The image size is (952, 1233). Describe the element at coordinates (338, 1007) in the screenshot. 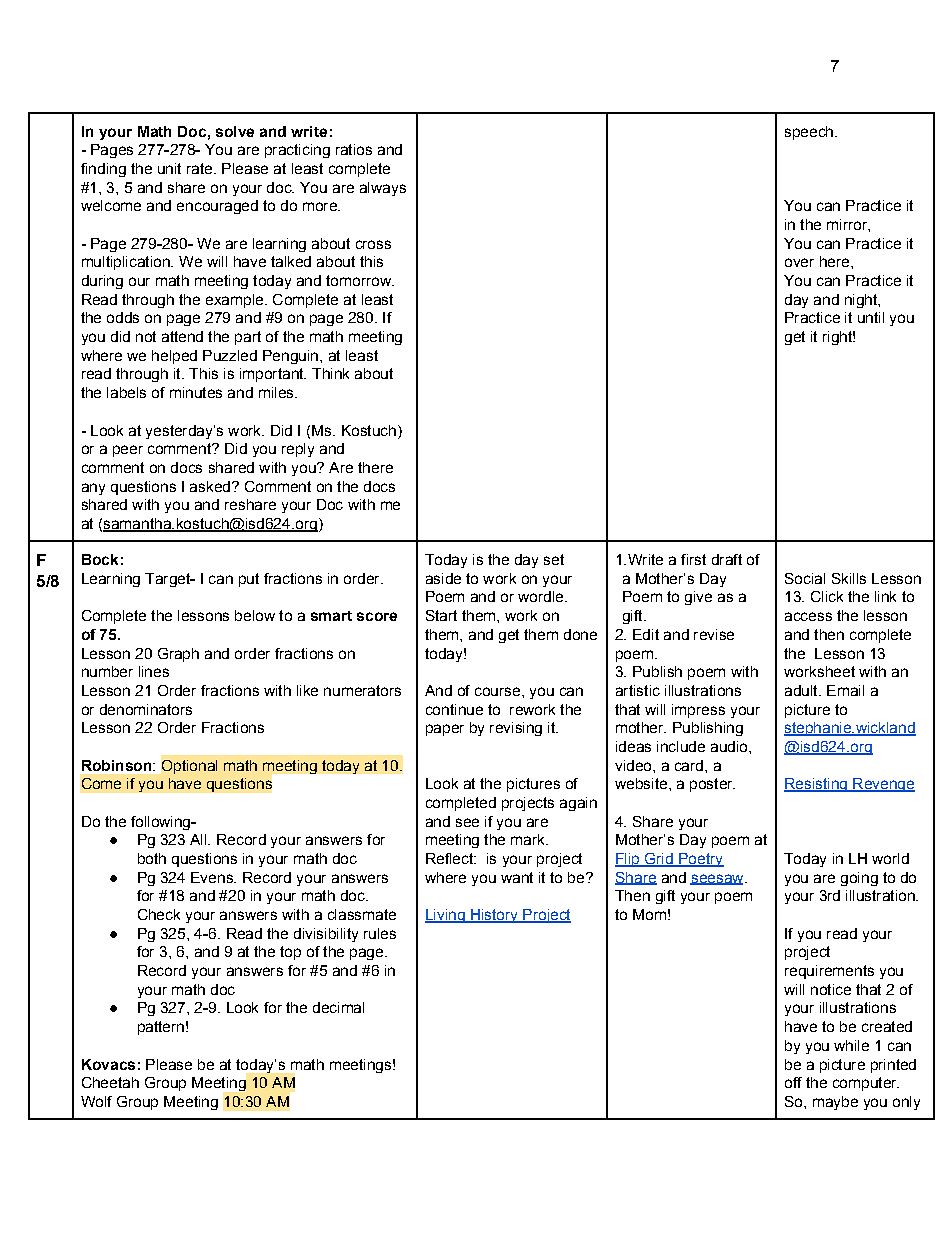

I see `decimal` at that location.
